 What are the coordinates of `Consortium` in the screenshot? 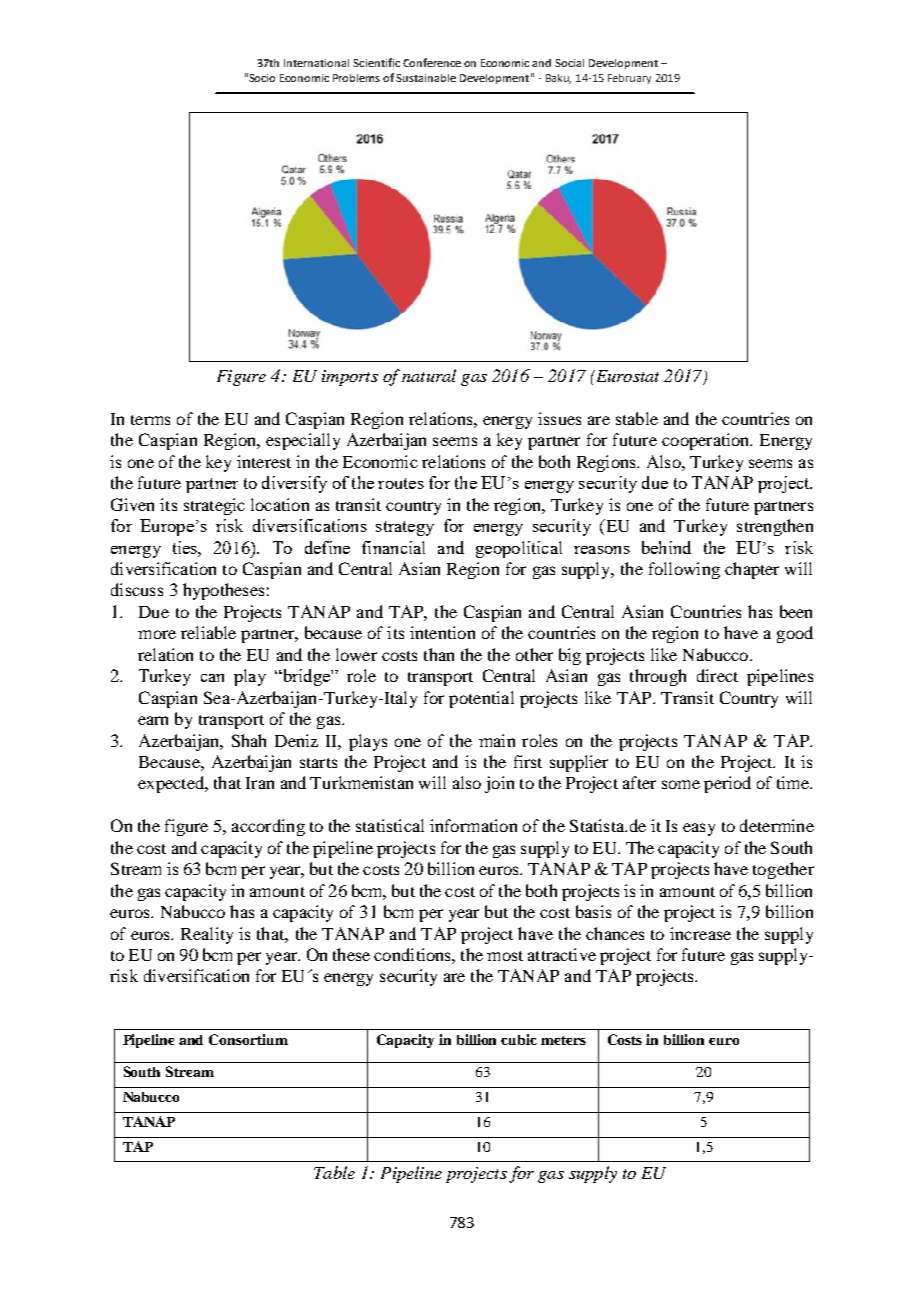 It's located at (248, 1039).
